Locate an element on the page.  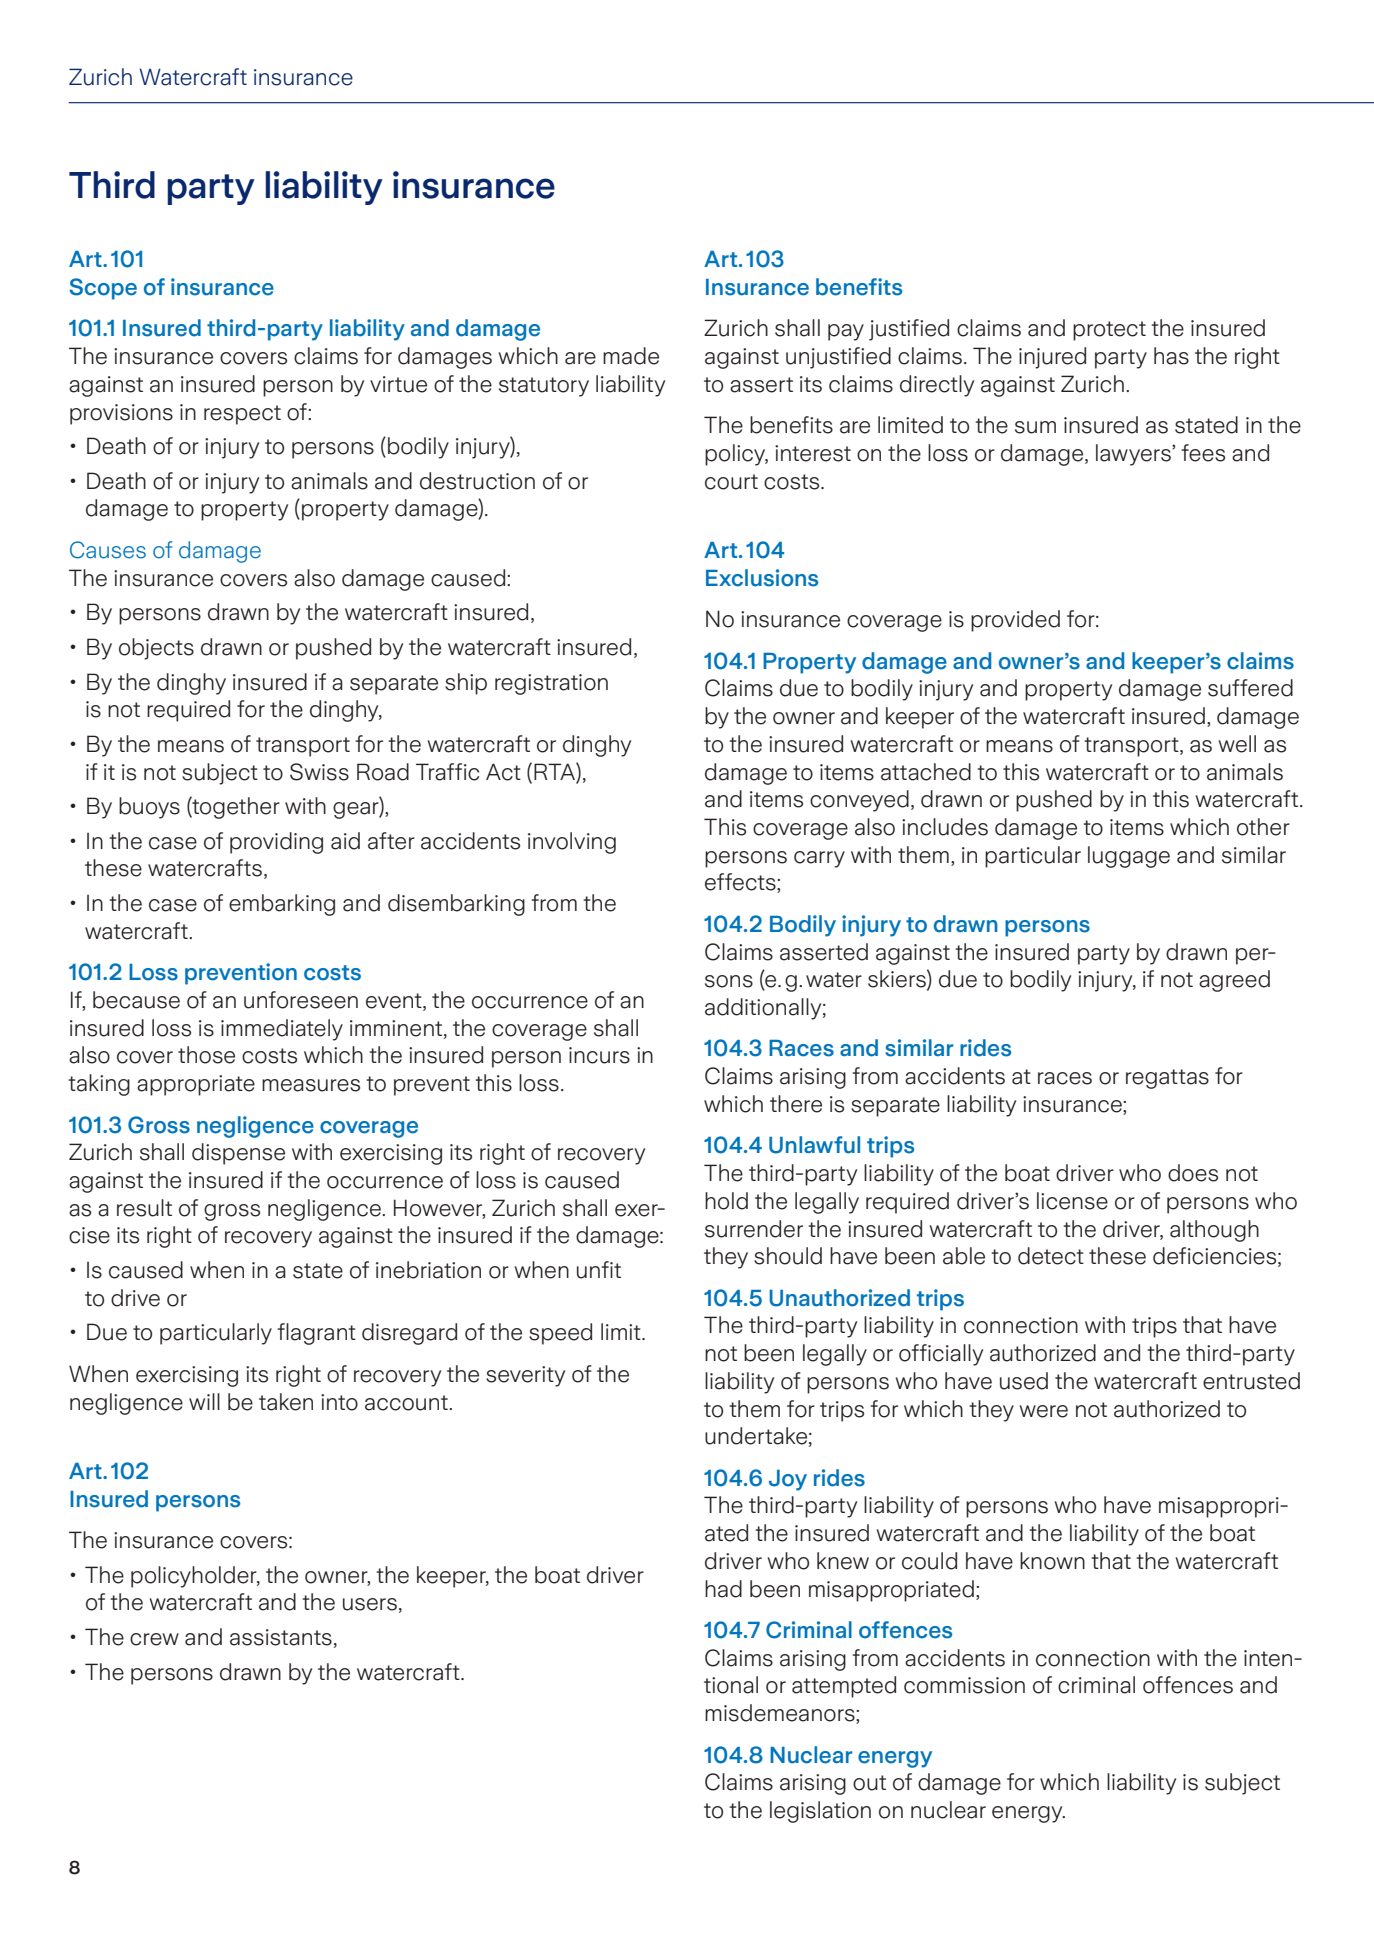
legislation is located at coordinates (820, 1812).
